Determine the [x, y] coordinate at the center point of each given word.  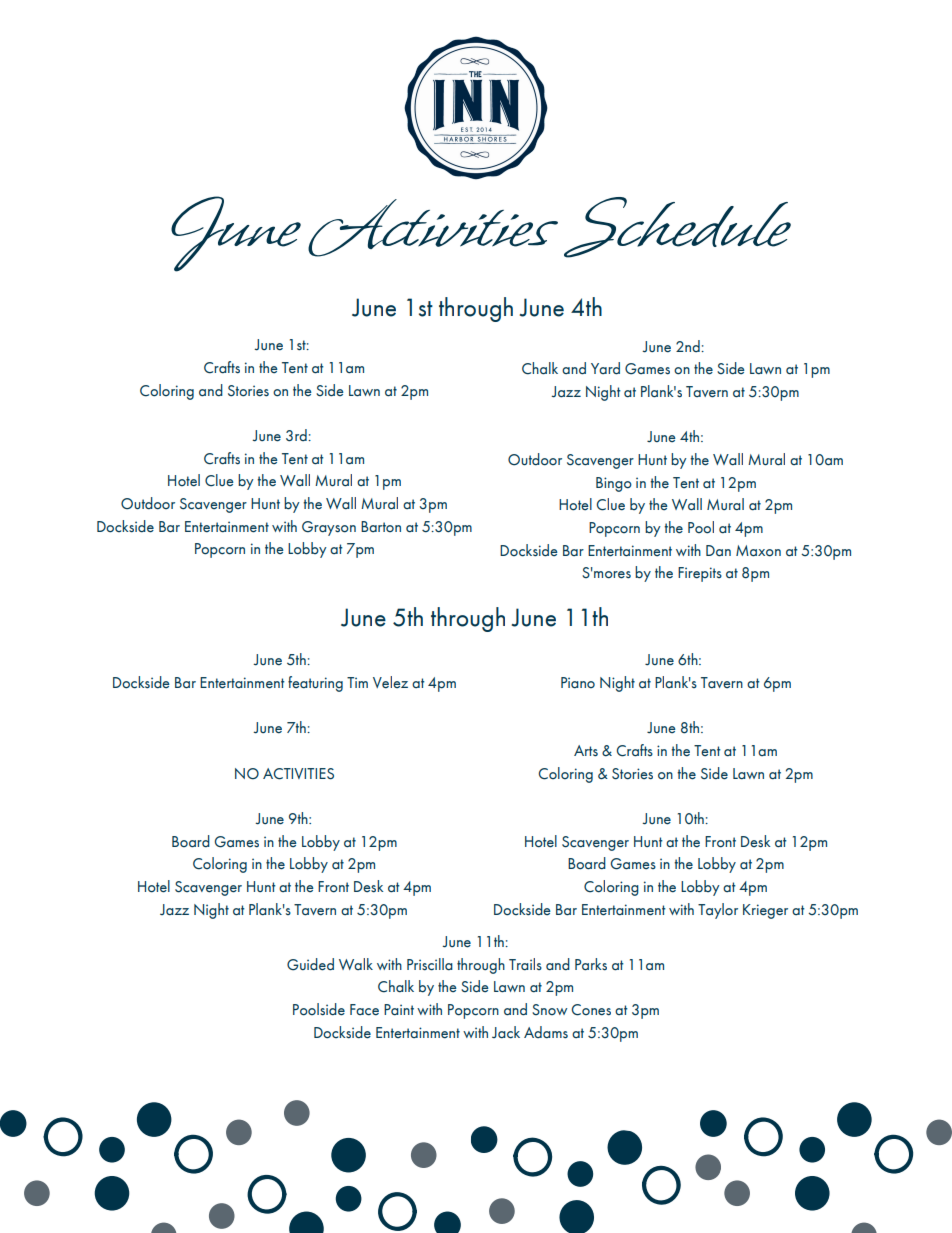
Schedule [677, 227]
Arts [586, 751]
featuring [315, 684]
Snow [549, 1009]
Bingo [614, 484]
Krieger [765, 911]
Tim [357, 682]
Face [364, 1010]
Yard [605, 368]
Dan [718, 551]
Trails [525, 964]
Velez [390, 682]
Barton [381, 526]
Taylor [718, 911]
